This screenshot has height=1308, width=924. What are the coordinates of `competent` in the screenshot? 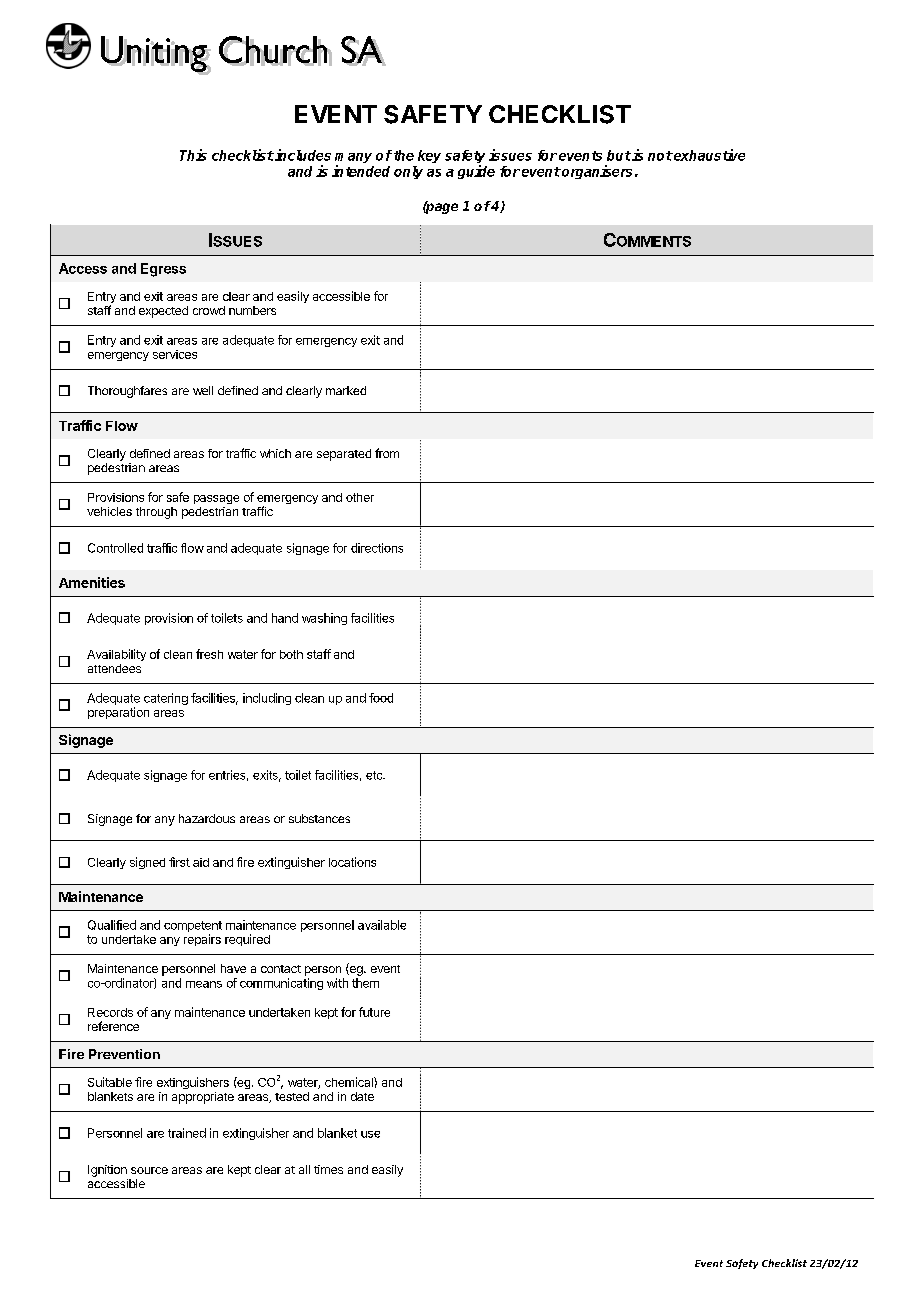 It's located at (193, 928).
